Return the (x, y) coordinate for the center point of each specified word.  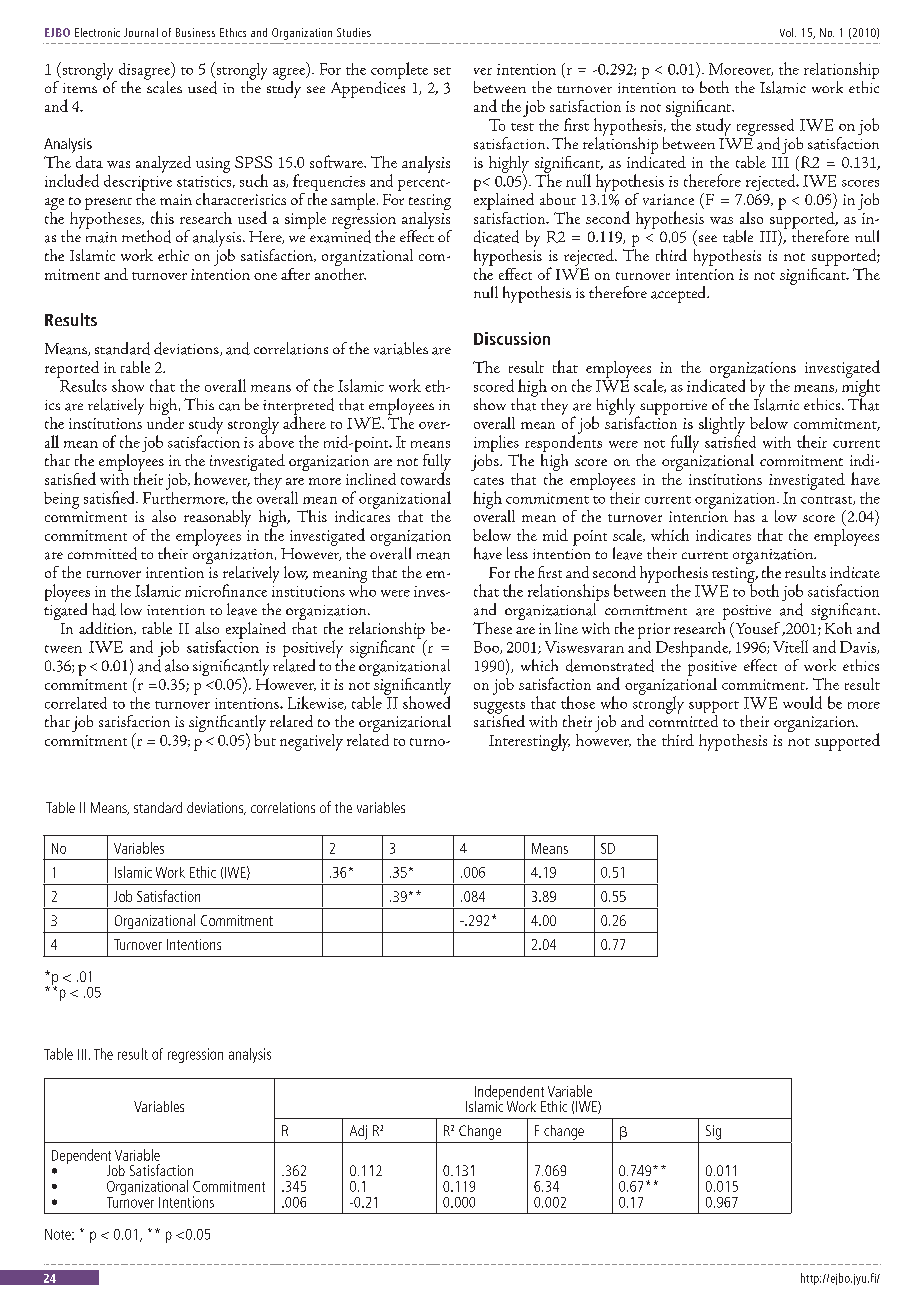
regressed (765, 128)
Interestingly (529, 742)
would (802, 702)
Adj (358, 1132)
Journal (141, 32)
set (442, 71)
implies (497, 445)
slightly (722, 426)
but (265, 738)
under (165, 421)
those (578, 702)
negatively (311, 742)
